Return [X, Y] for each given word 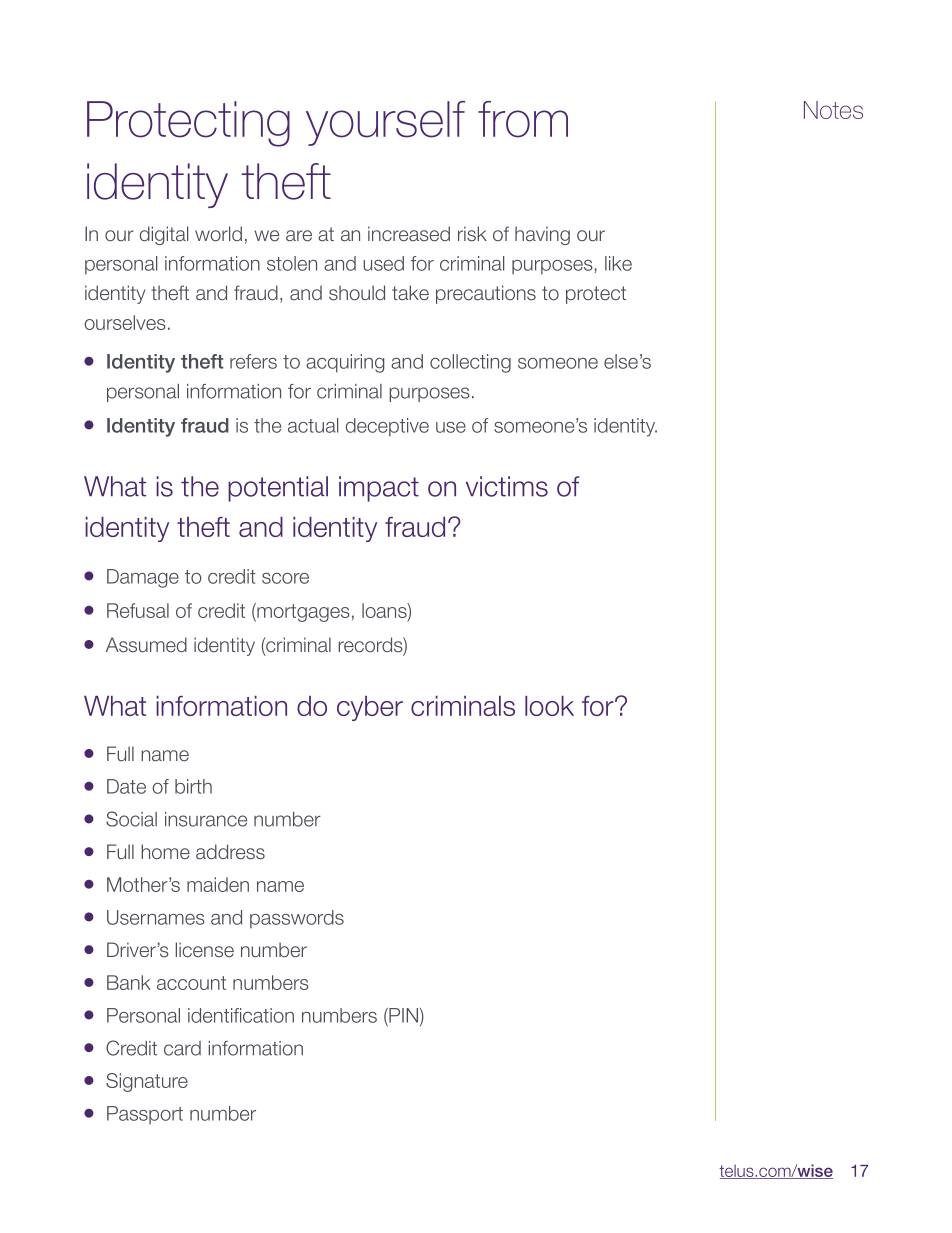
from [523, 119]
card [182, 1048]
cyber [370, 708]
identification [241, 1015]
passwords [297, 919]
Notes [833, 110]
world [218, 234]
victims [507, 486]
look [549, 706]
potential [278, 489]
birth [193, 786]
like [618, 263]
